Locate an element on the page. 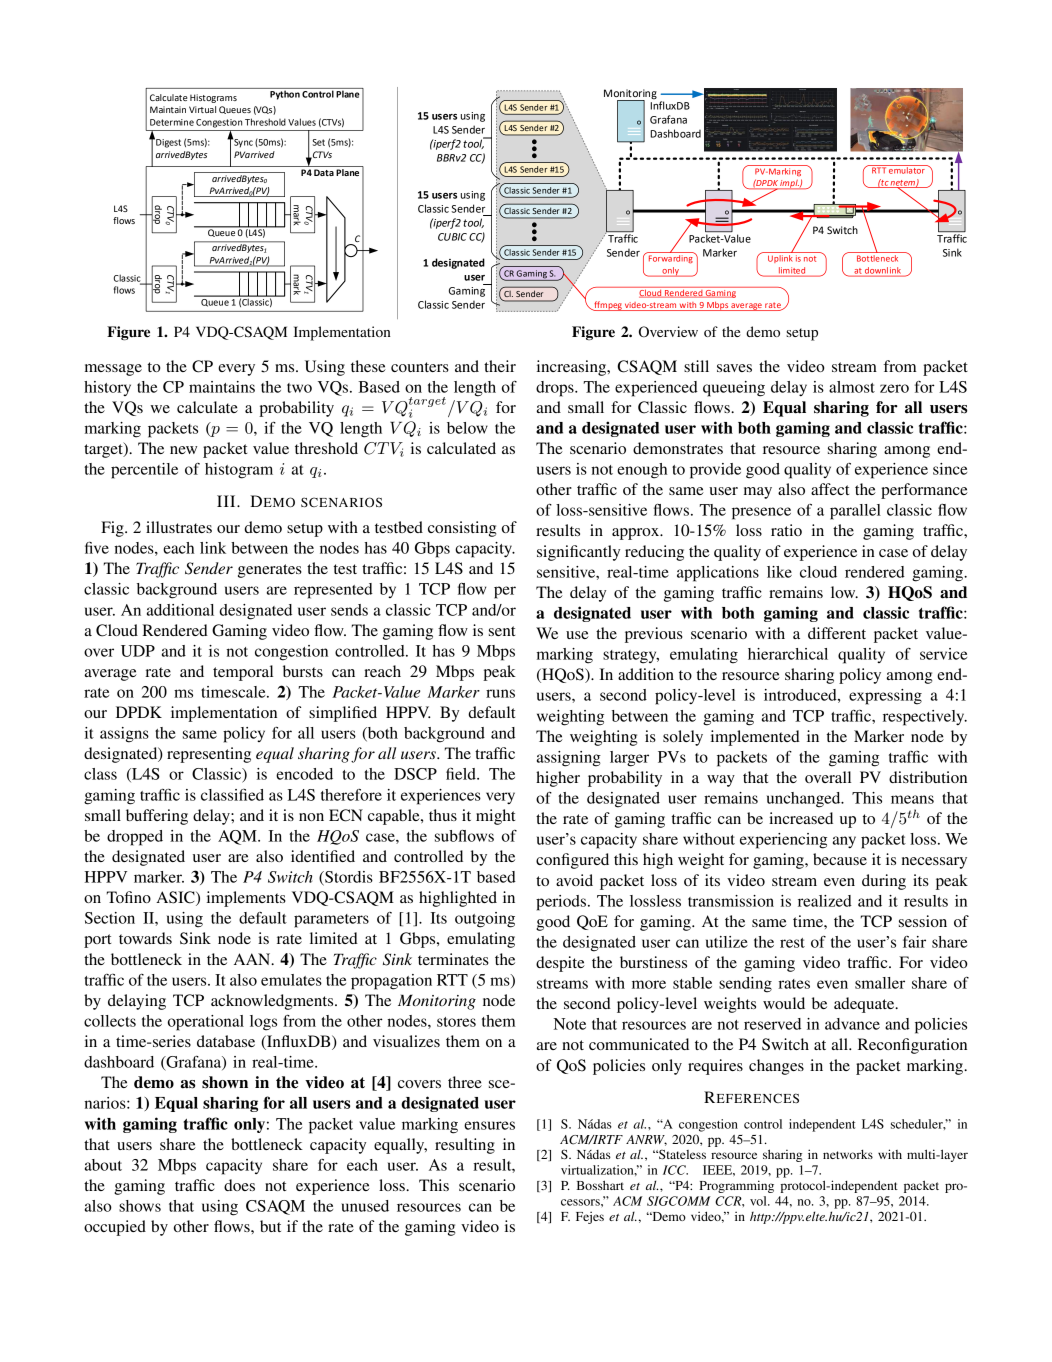 This document has height=1362, width=1052. CUBIC is located at coordinates (452, 237).
